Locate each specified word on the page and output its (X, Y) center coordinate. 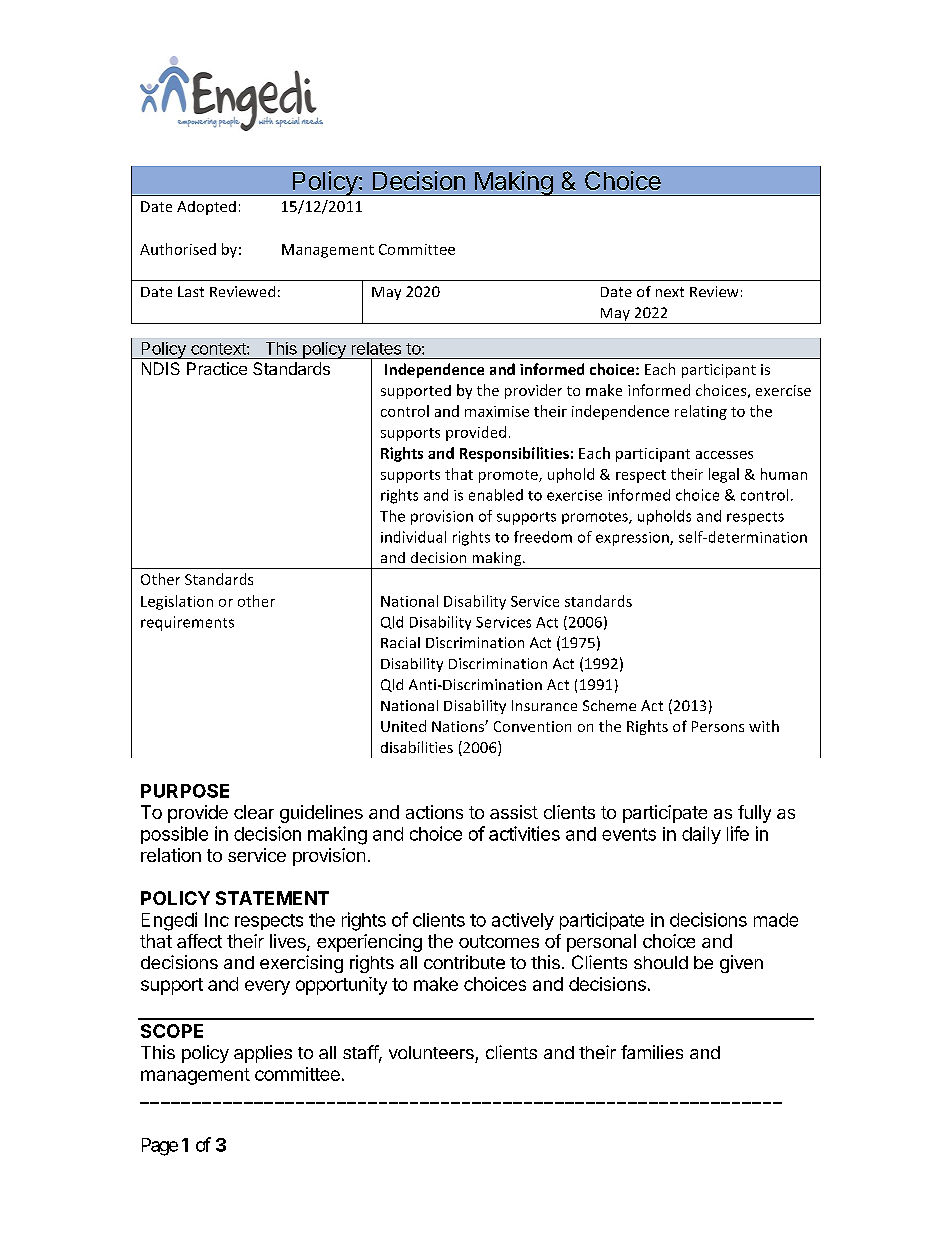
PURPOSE (185, 791)
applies (263, 1054)
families (652, 1052)
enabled (496, 495)
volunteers (431, 1052)
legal (724, 475)
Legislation (177, 602)
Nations (459, 726)
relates (376, 348)
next (670, 292)
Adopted (206, 208)
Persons (718, 726)
